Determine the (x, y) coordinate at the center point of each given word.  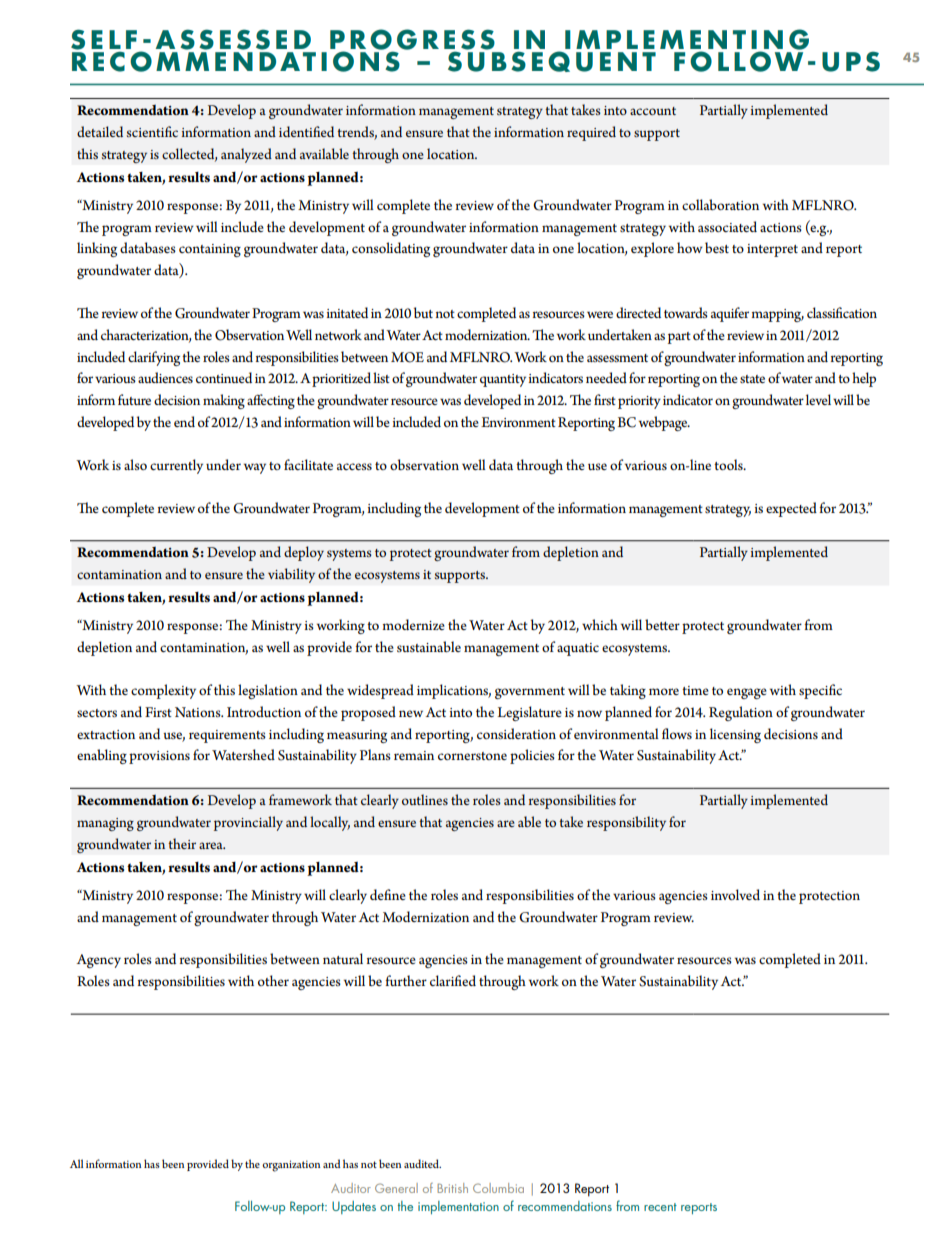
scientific (152, 131)
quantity (503, 380)
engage (747, 693)
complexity (163, 691)
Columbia (498, 1188)
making (224, 401)
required (591, 133)
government (530, 693)
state (752, 379)
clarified (453, 980)
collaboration (720, 204)
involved (735, 894)
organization (291, 1166)
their (182, 843)
